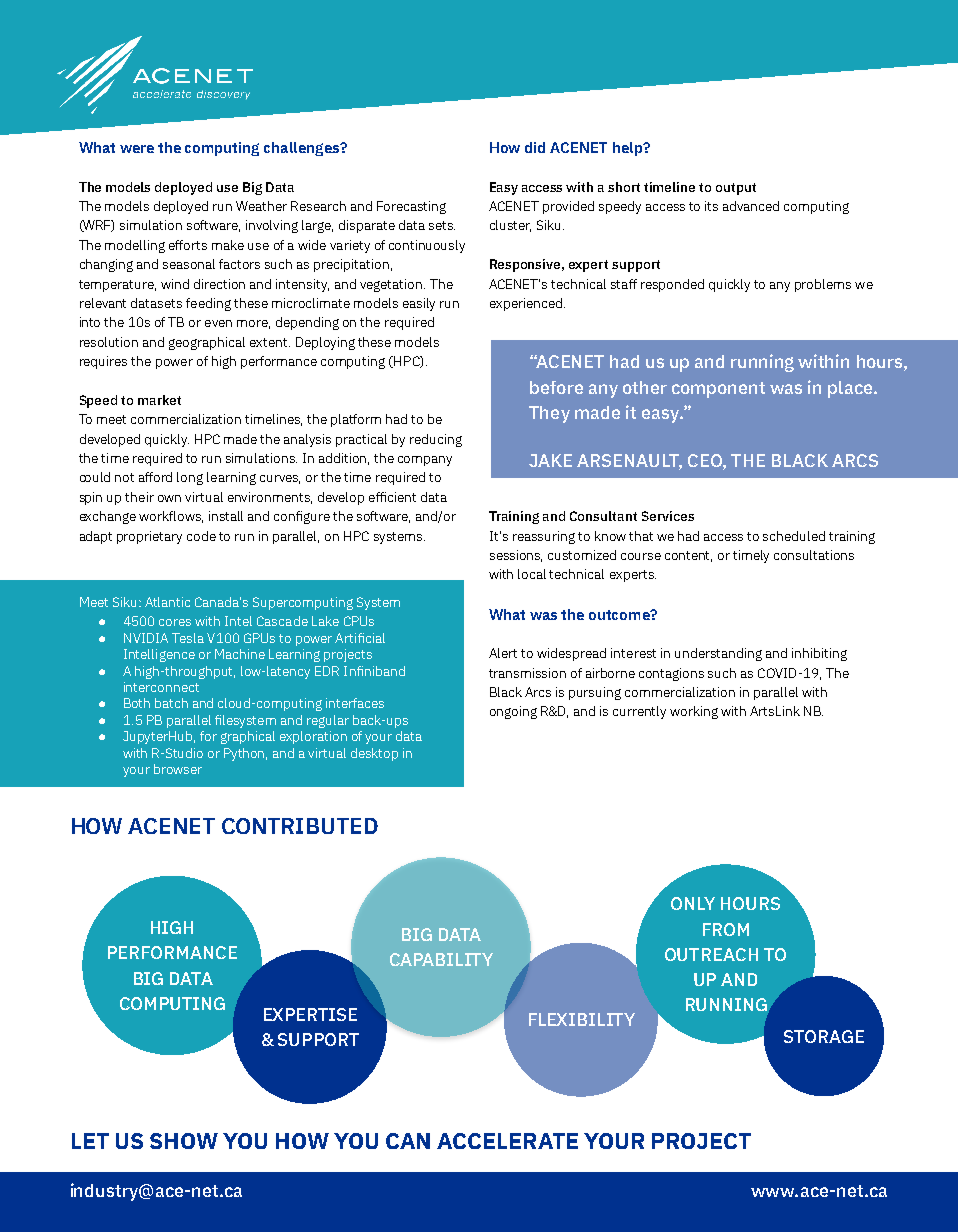  Describe the element at coordinates (736, 189) in the document. I see `output` at that location.
